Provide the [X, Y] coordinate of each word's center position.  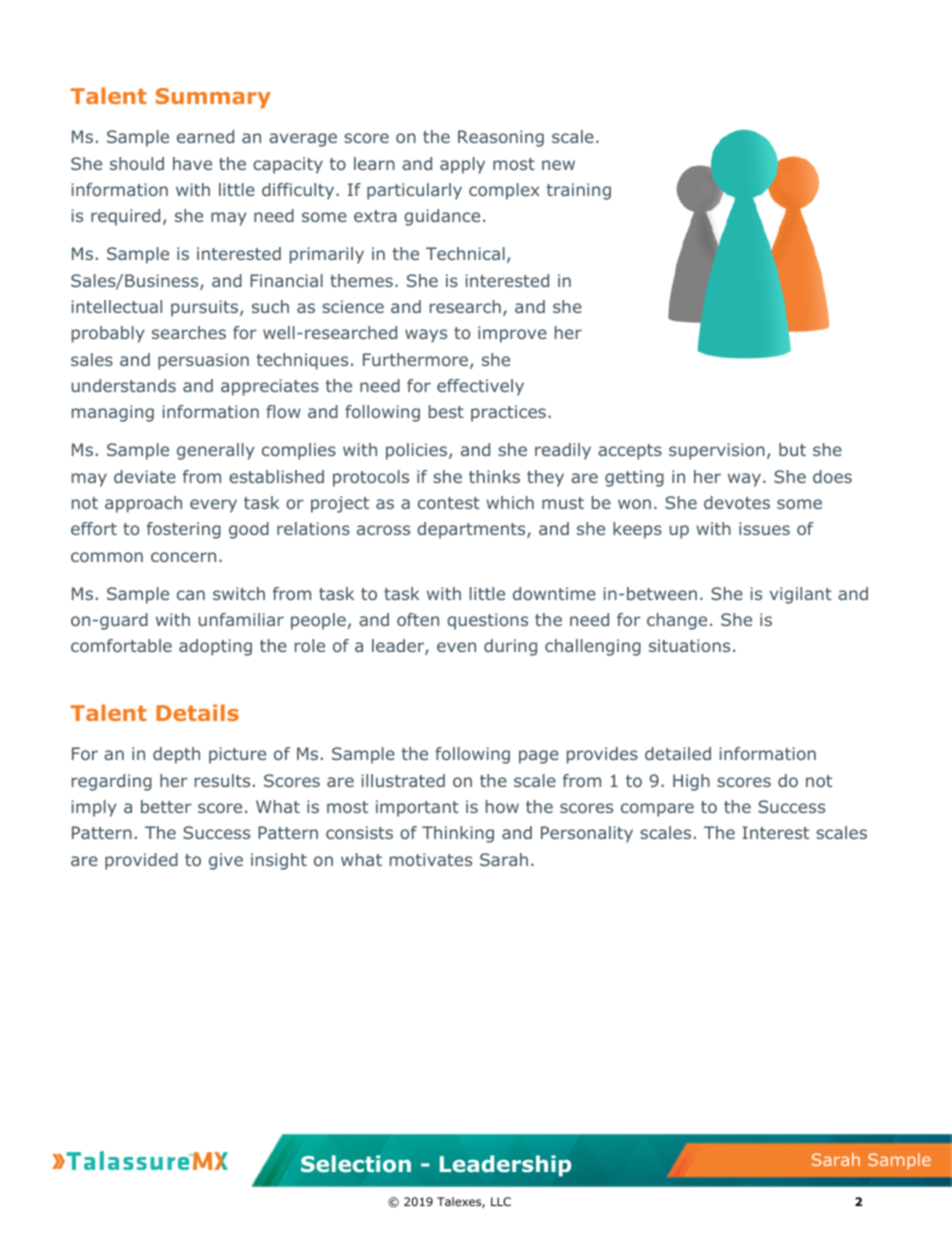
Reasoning [501, 138]
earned [205, 136]
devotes [737, 502]
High [691, 782]
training [579, 191]
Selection [356, 1164]
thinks [494, 476]
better [166, 806]
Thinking [458, 834]
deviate [145, 476]
